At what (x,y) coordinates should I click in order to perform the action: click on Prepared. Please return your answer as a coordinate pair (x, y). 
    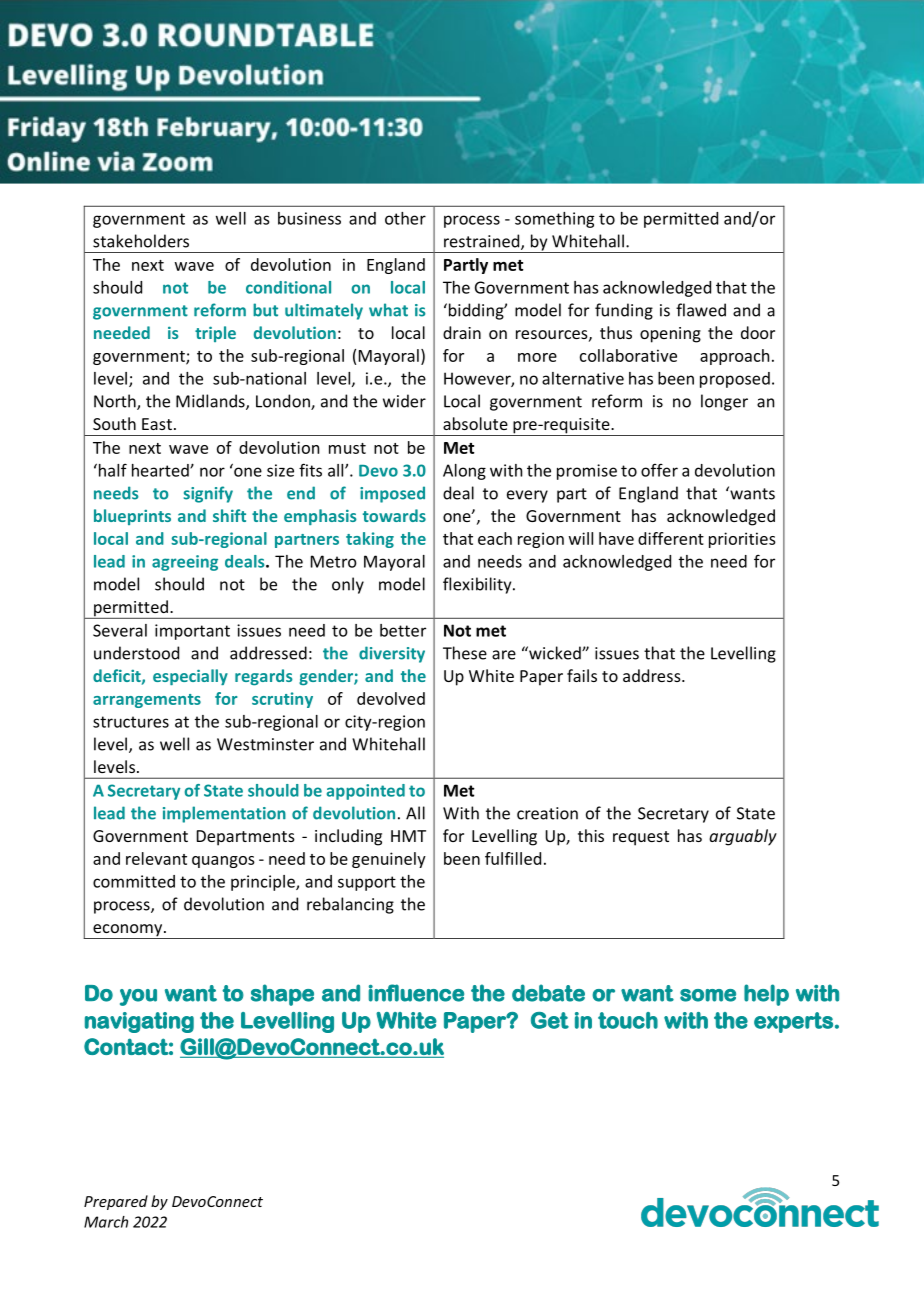
    Looking at the image, I should click on (116, 1202).
